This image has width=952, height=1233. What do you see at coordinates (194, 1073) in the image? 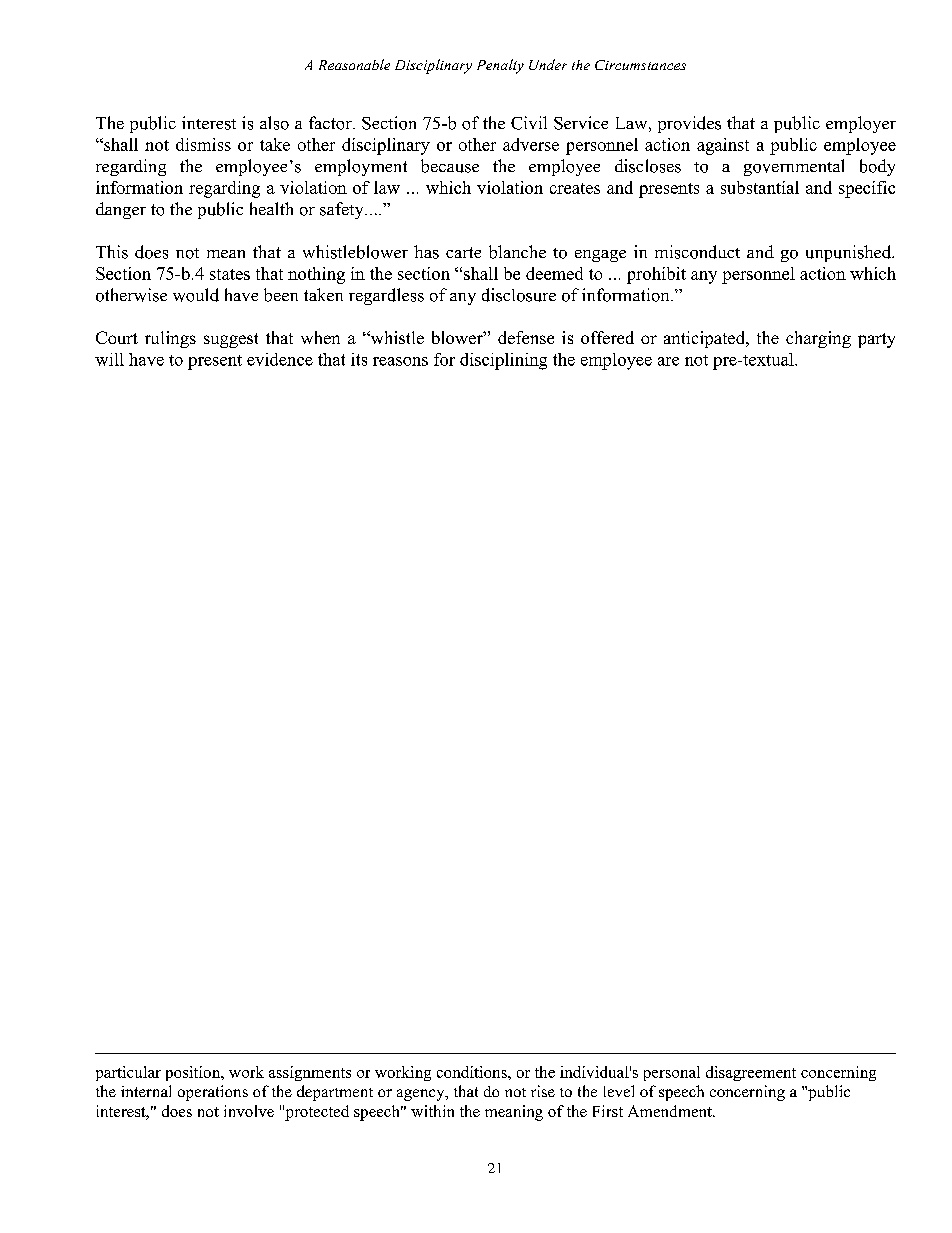
I see `position` at bounding box center [194, 1073].
